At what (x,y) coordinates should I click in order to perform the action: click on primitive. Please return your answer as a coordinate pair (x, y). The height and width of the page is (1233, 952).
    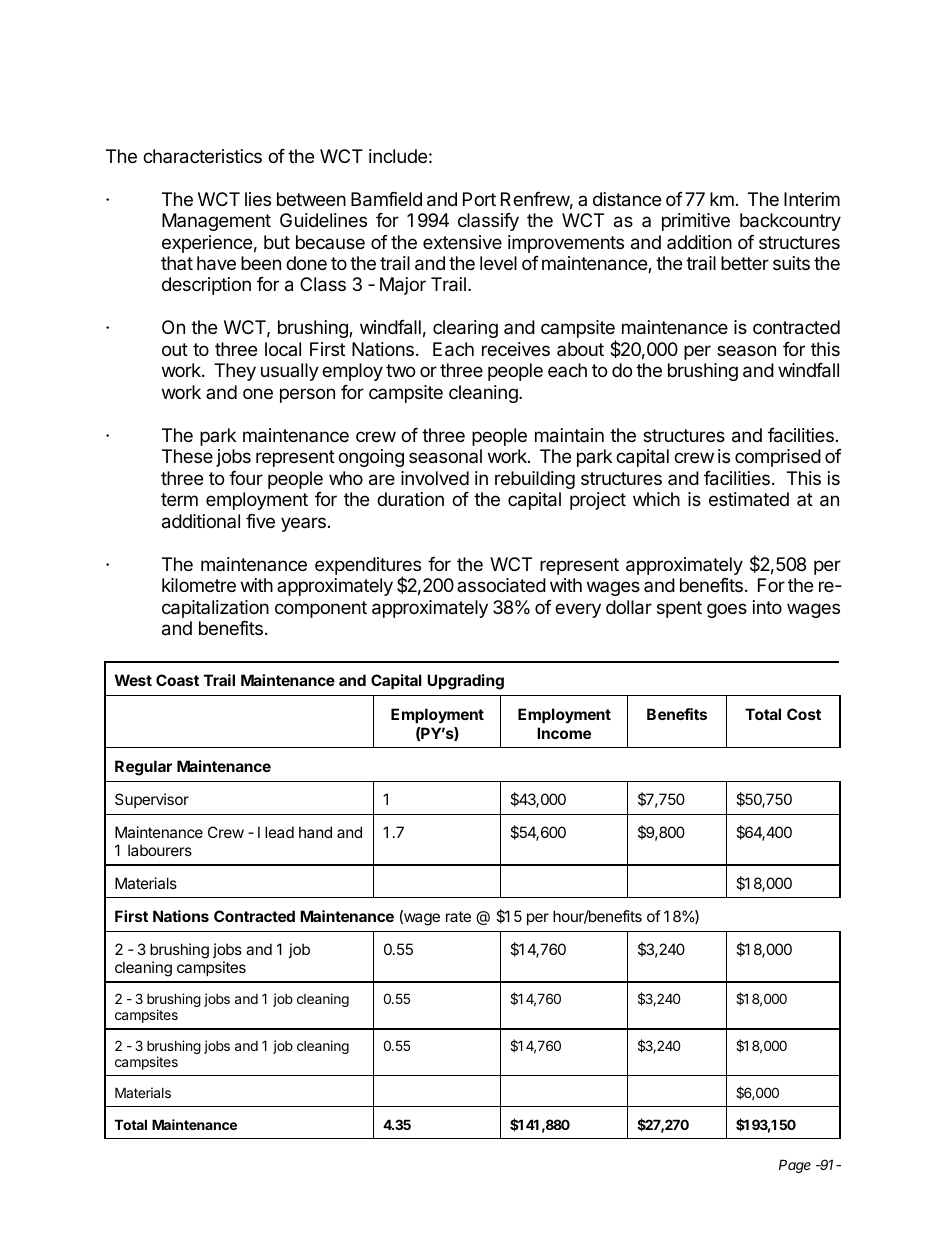
    Looking at the image, I should click on (696, 222).
